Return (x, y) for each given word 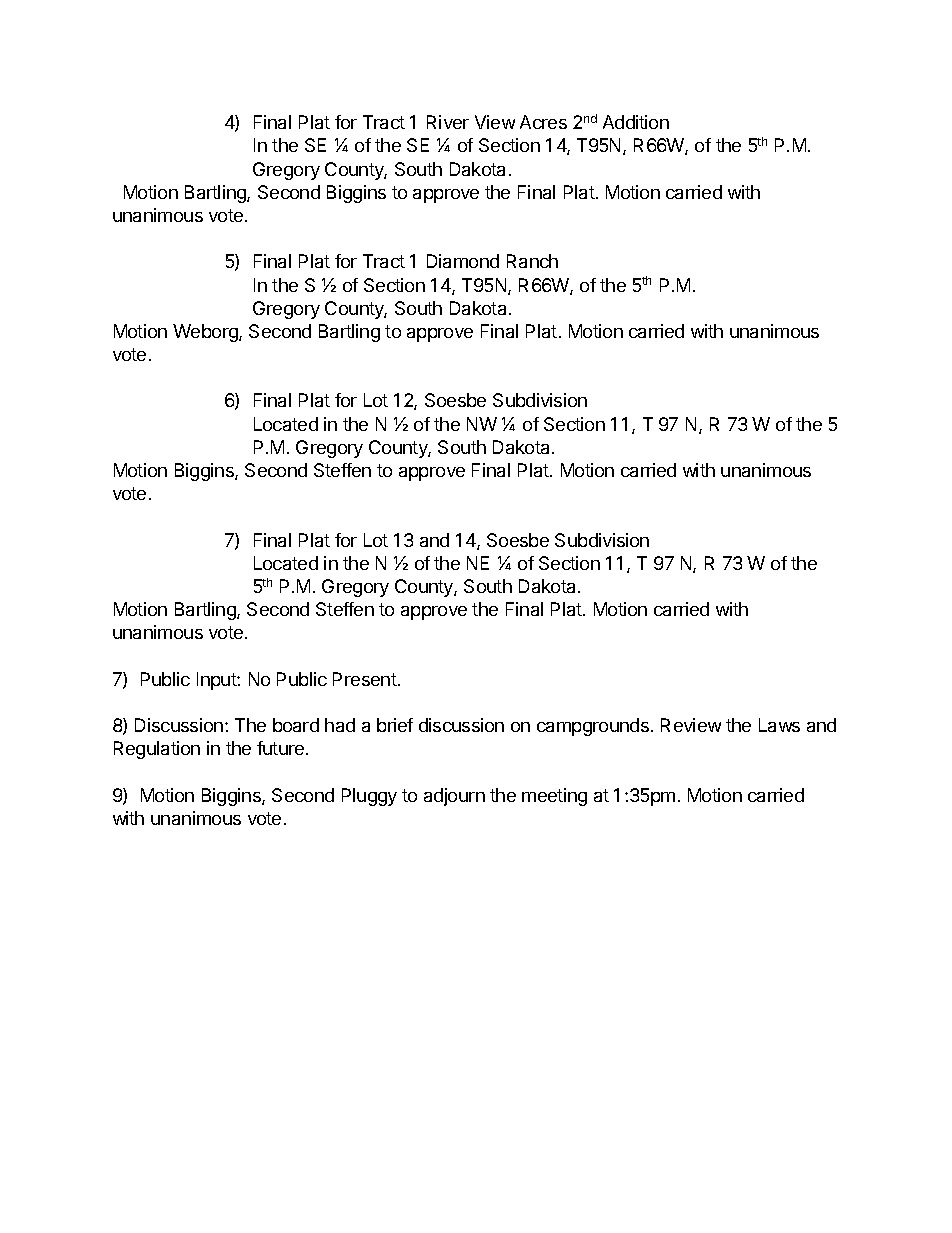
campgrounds (593, 727)
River (448, 122)
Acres (543, 122)
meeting (554, 797)
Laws (779, 725)
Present (366, 679)
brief (395, 725)
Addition (636, 122)
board (296, 725)
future (282, 748)
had (340, 725)
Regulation (157, 750)
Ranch (532, 261)
